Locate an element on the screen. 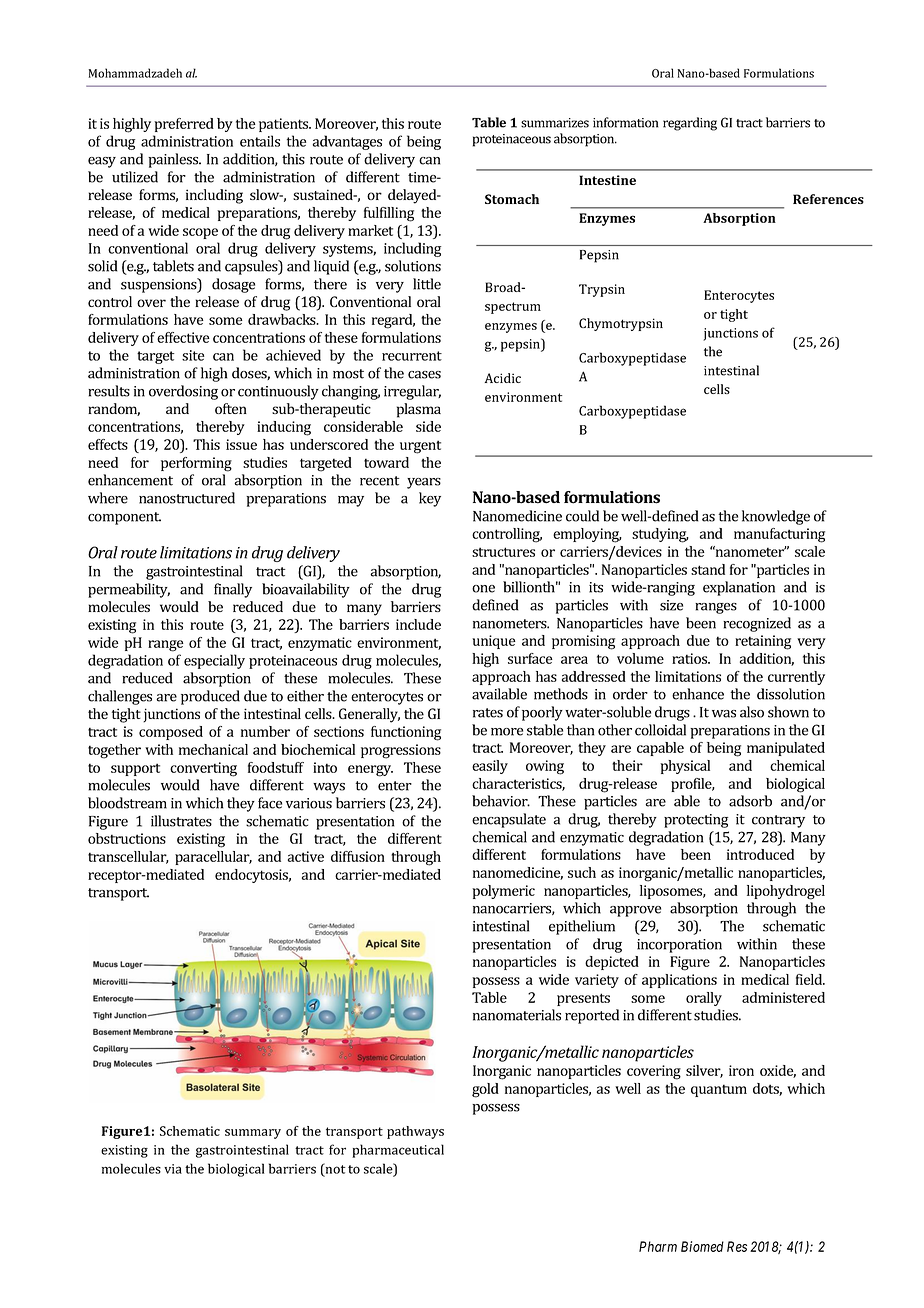 The image size is (924, 1308). unique is located at coordinates (493, 642).
